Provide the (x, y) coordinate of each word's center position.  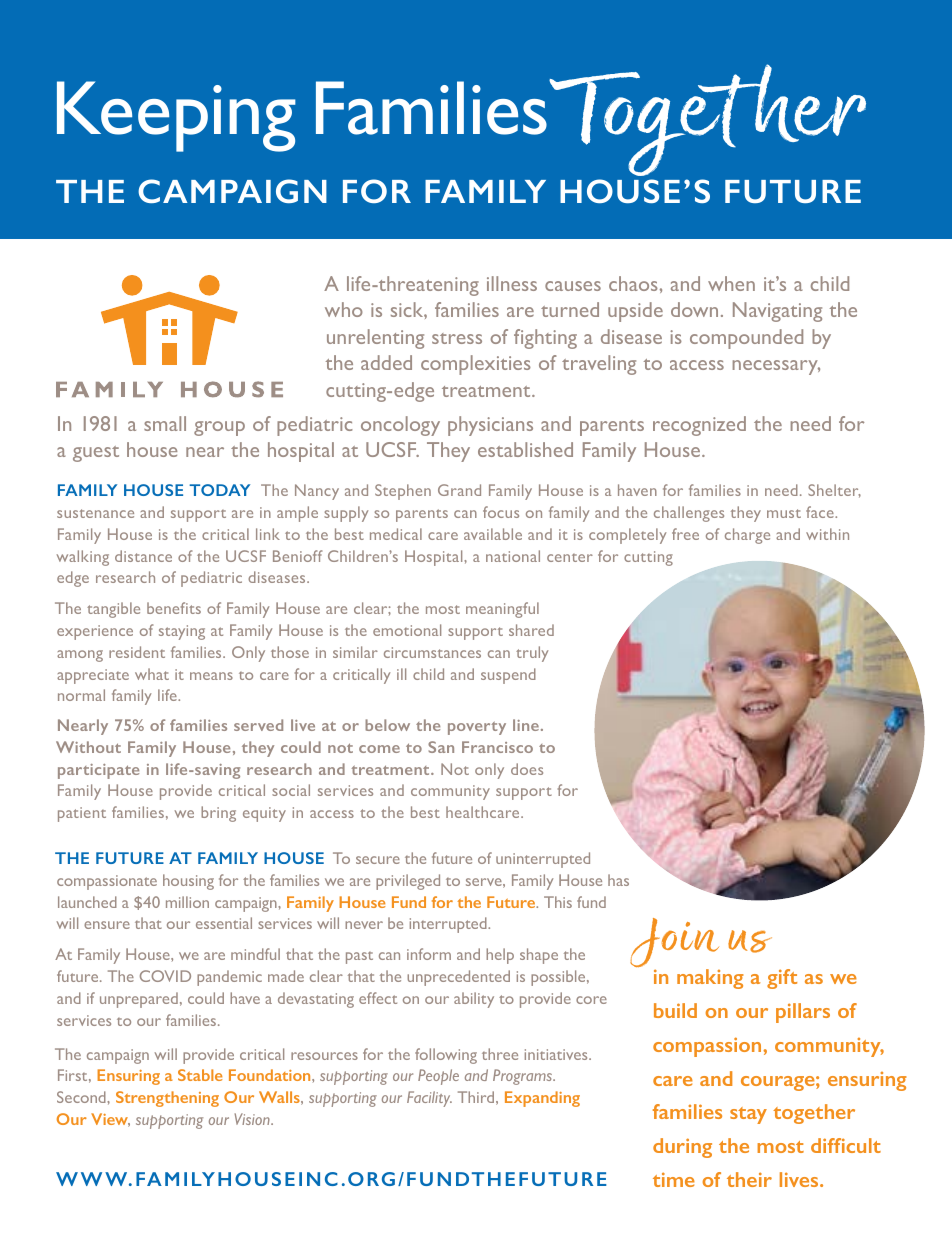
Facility (429, 1099)
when (731, 283)
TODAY (219, 490)
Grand (459, 490)
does (527, 769)
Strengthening (167, 1099)
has (618, 880)
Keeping (176, 116)
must (784, 513)
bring (218, 814)
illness (512, 283)
